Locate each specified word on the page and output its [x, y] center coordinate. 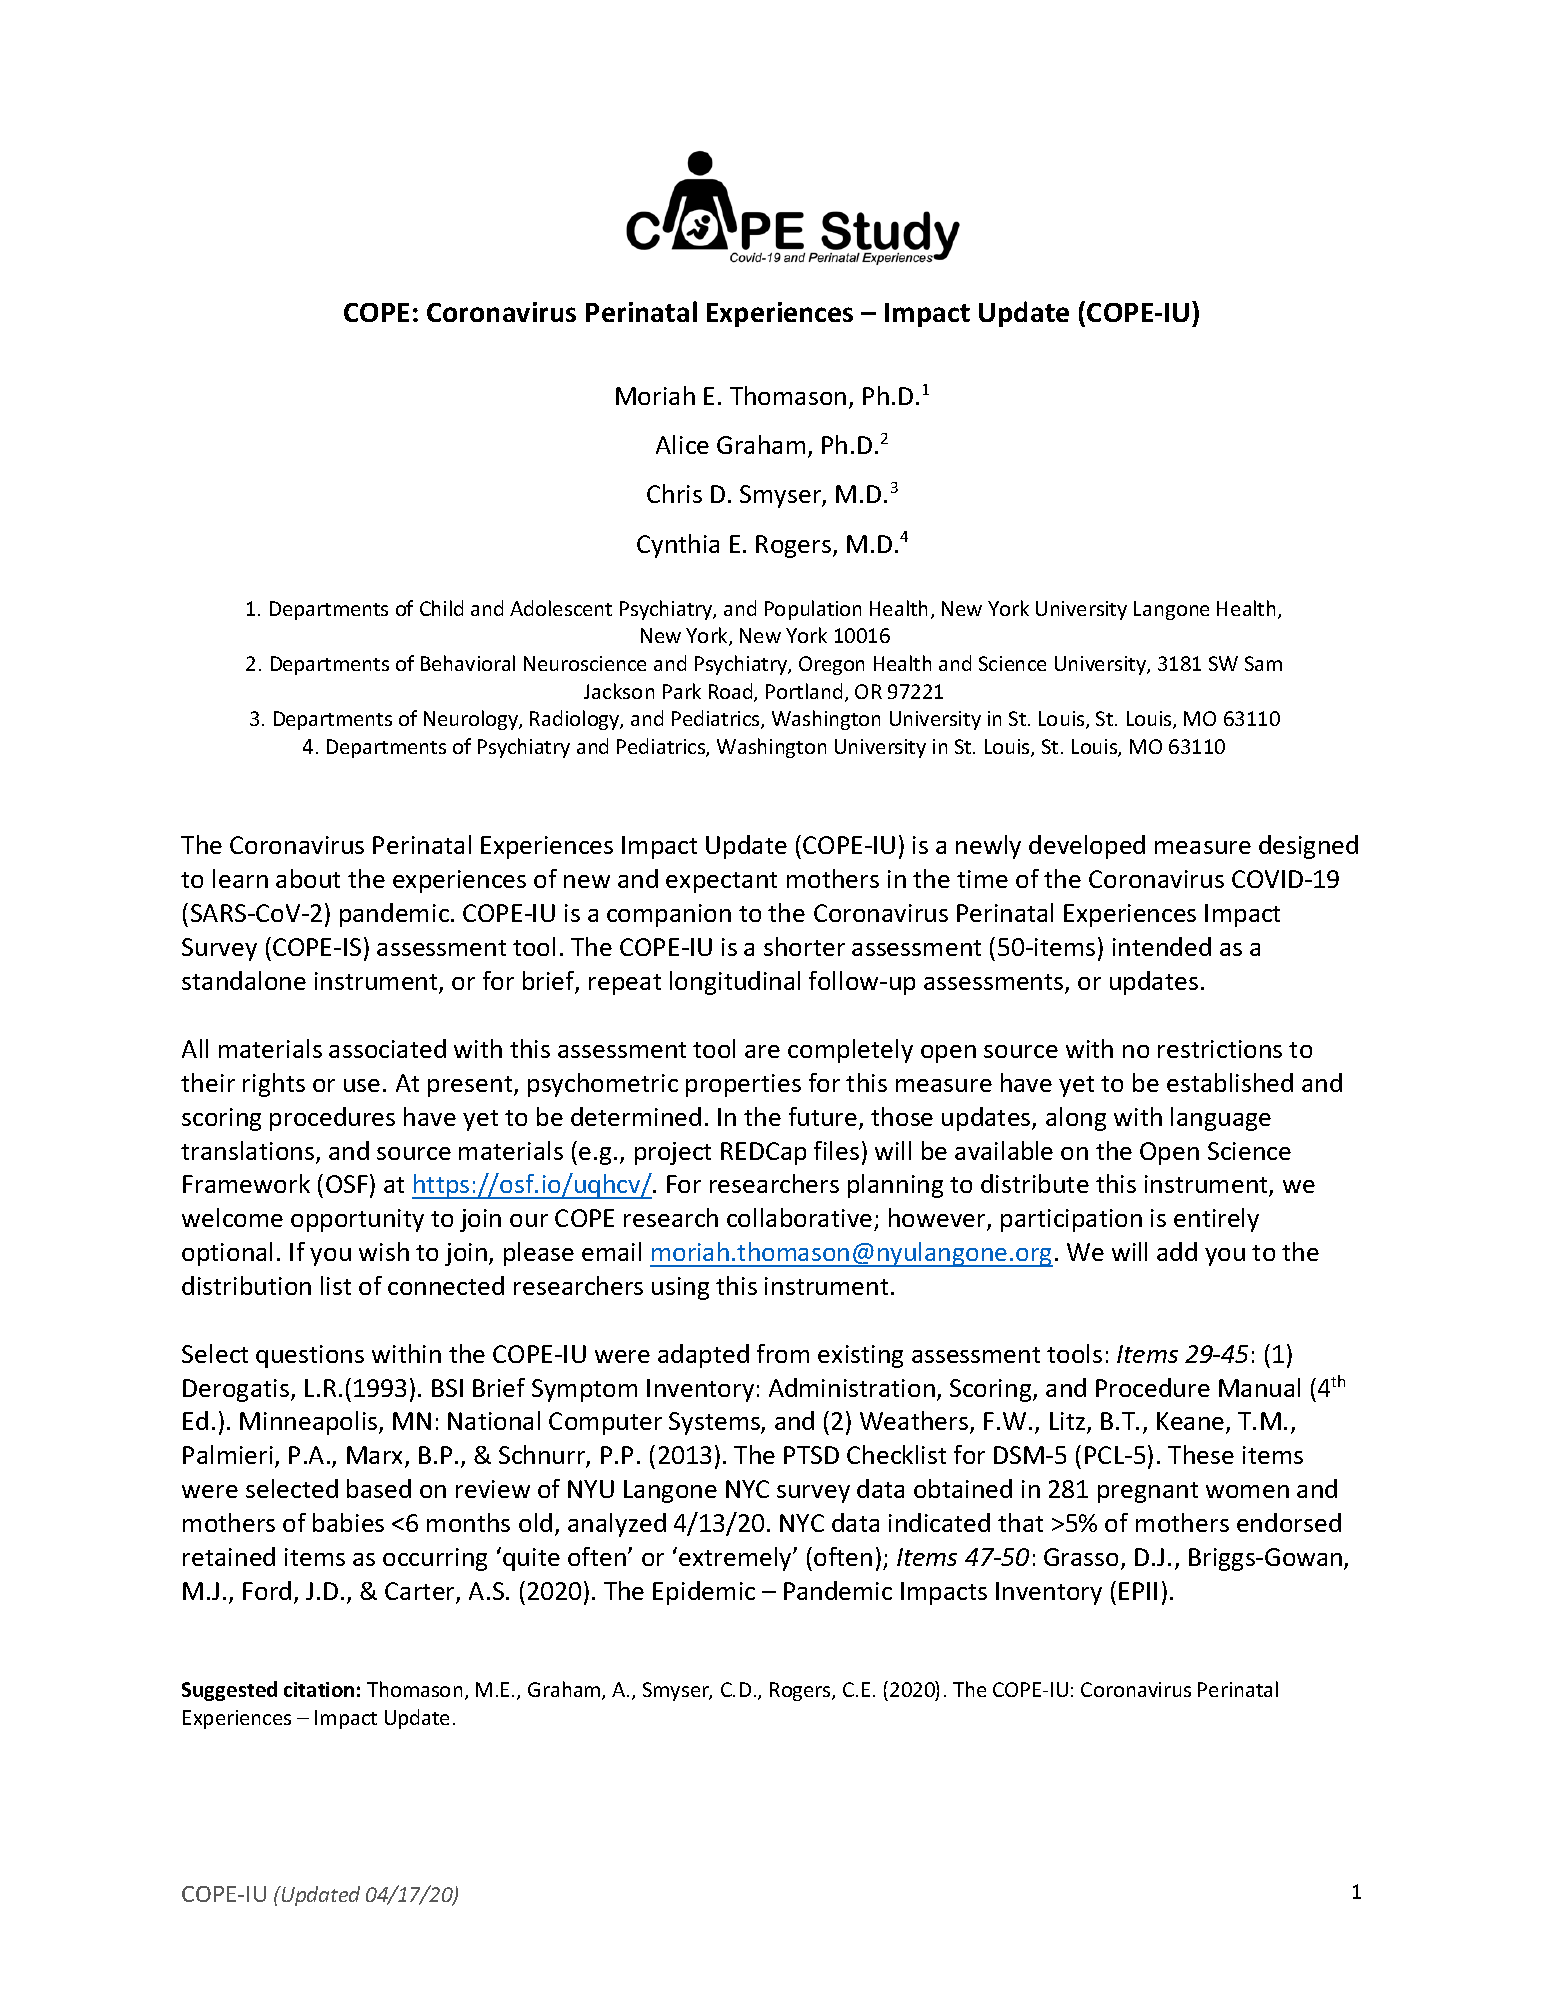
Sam [1263, 663]
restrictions [1220, 1049]
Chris [674, 493]
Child [441, 608]
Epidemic [704, 1593]
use [362, 1085]
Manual [1259, 1387]
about [308, 878]
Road [732, 692]
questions [310, 1356]
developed [1087, 847]
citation [319, 1689]
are [762, 1051]
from [783, 1353]
